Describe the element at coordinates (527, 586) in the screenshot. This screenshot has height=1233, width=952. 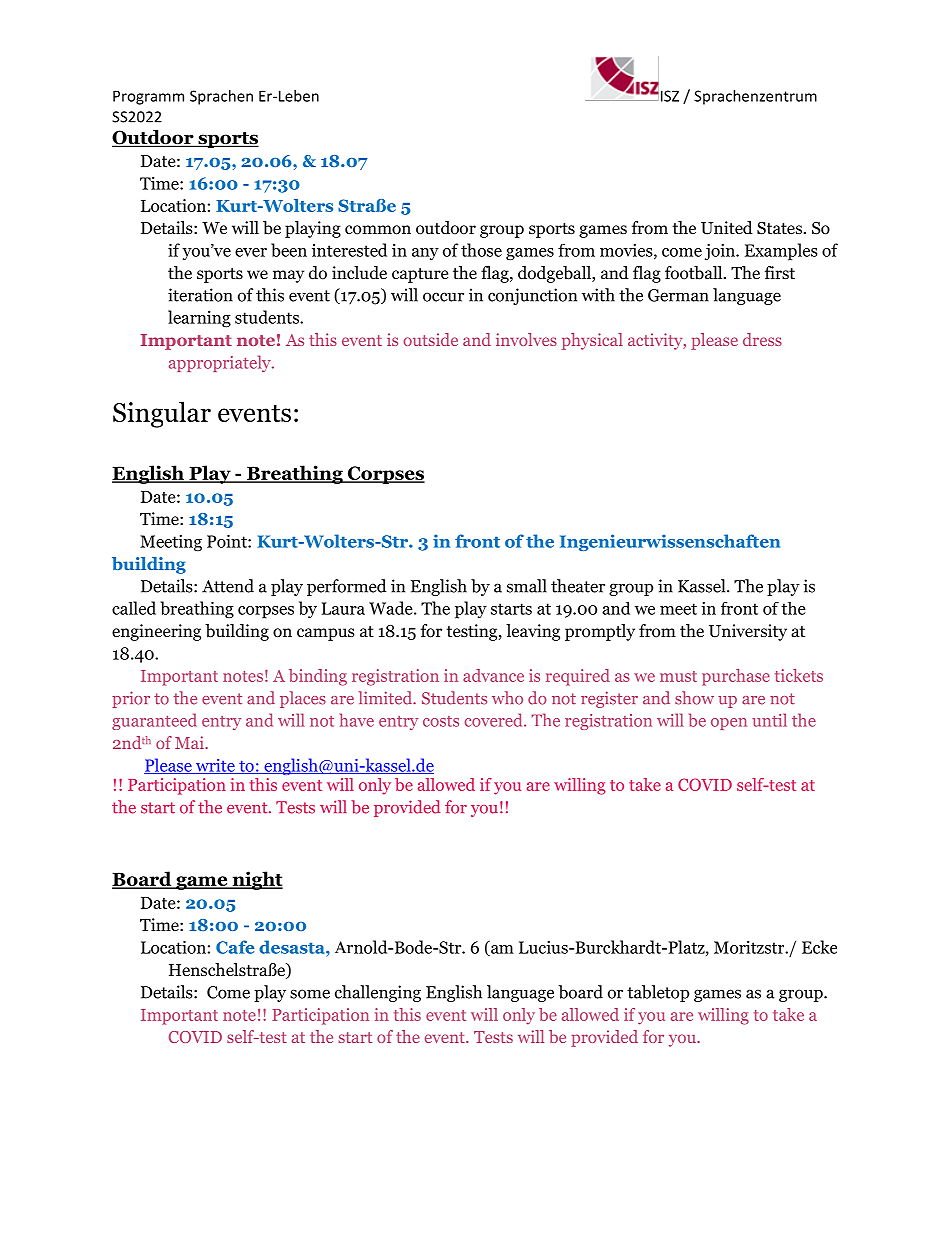
I see `small` at that location.
